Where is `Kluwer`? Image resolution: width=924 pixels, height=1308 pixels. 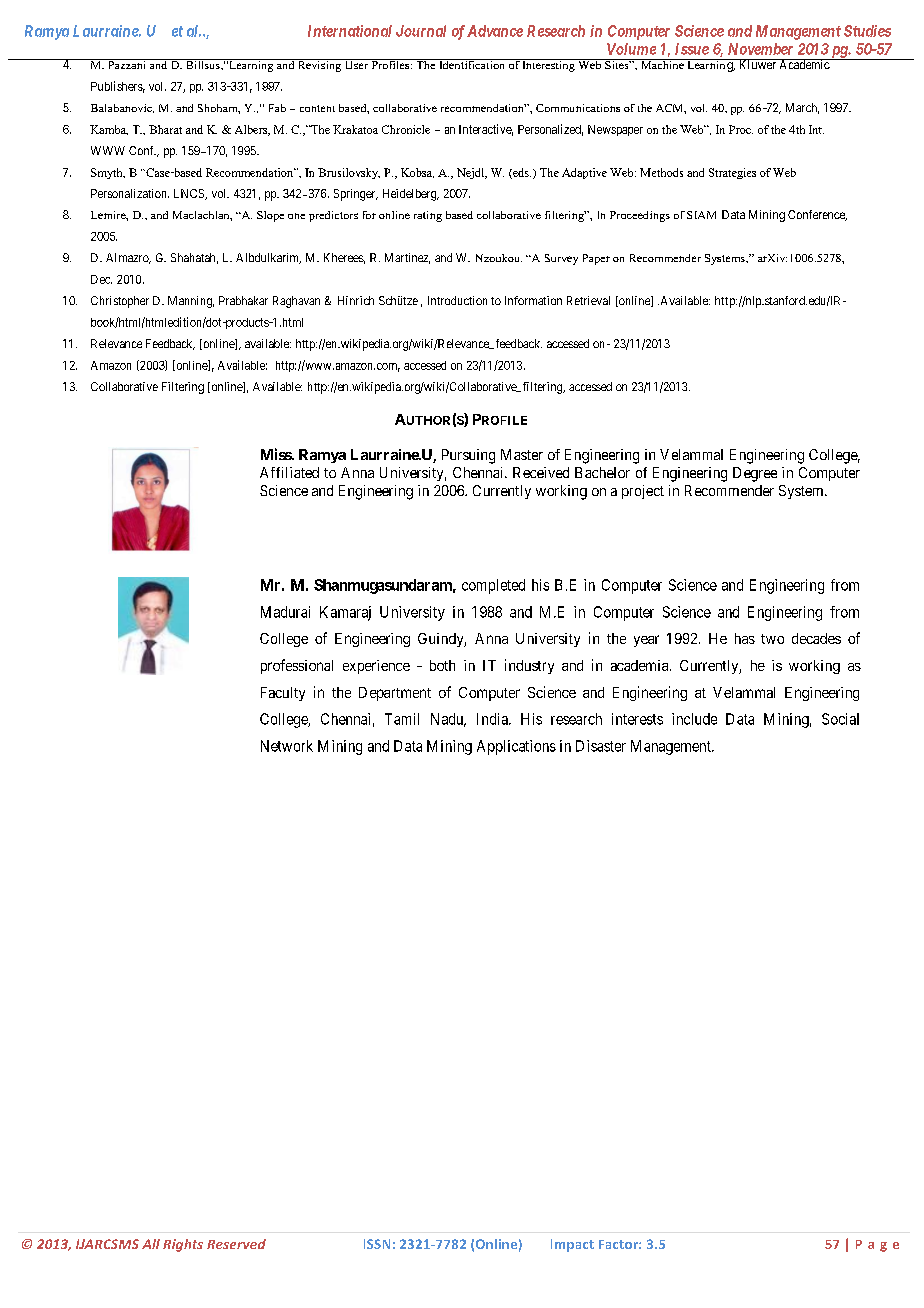
Kluwer is located at coordinates (757, 64).
